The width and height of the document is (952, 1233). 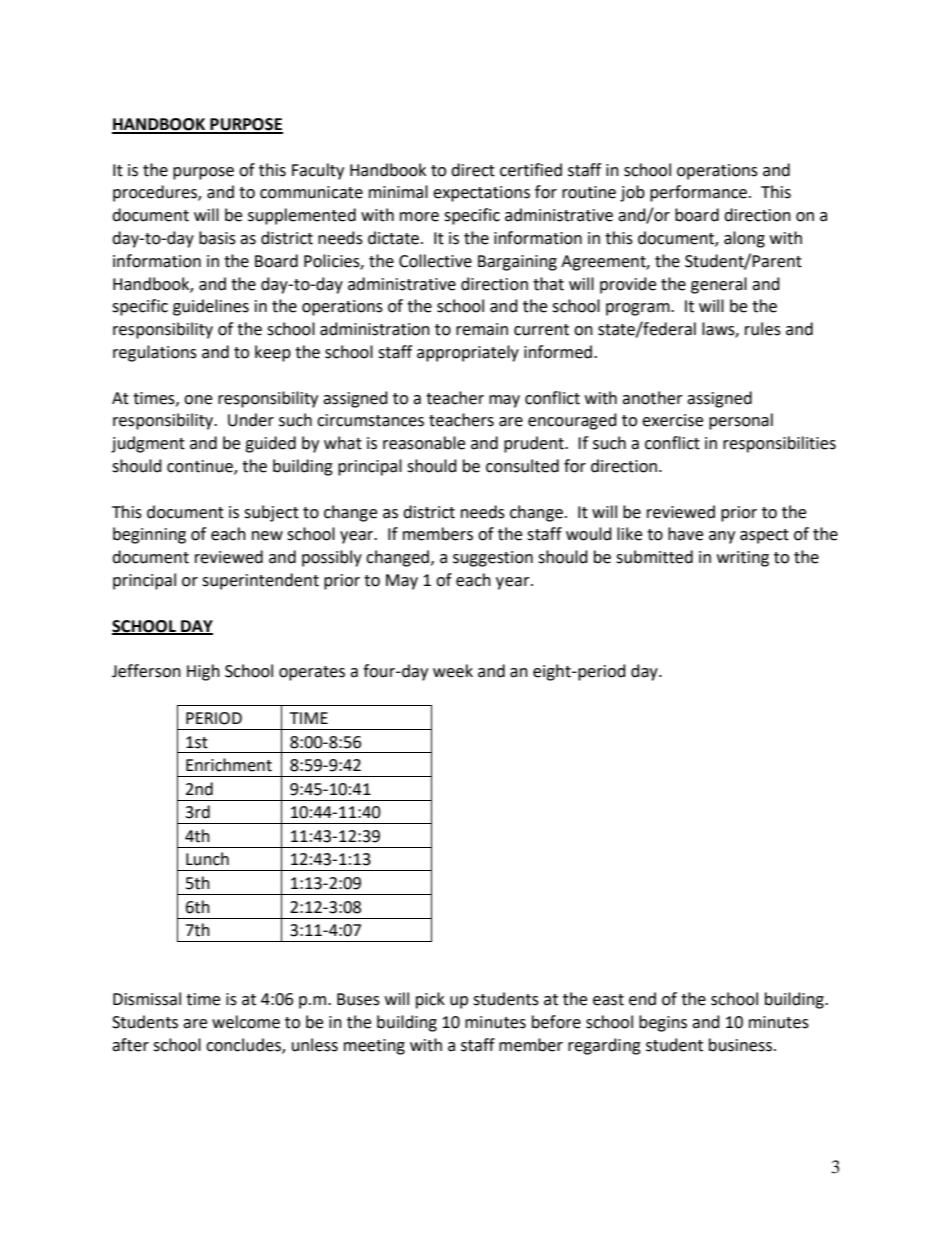 I want to click on welcome, so click(x=246, y=1022).
